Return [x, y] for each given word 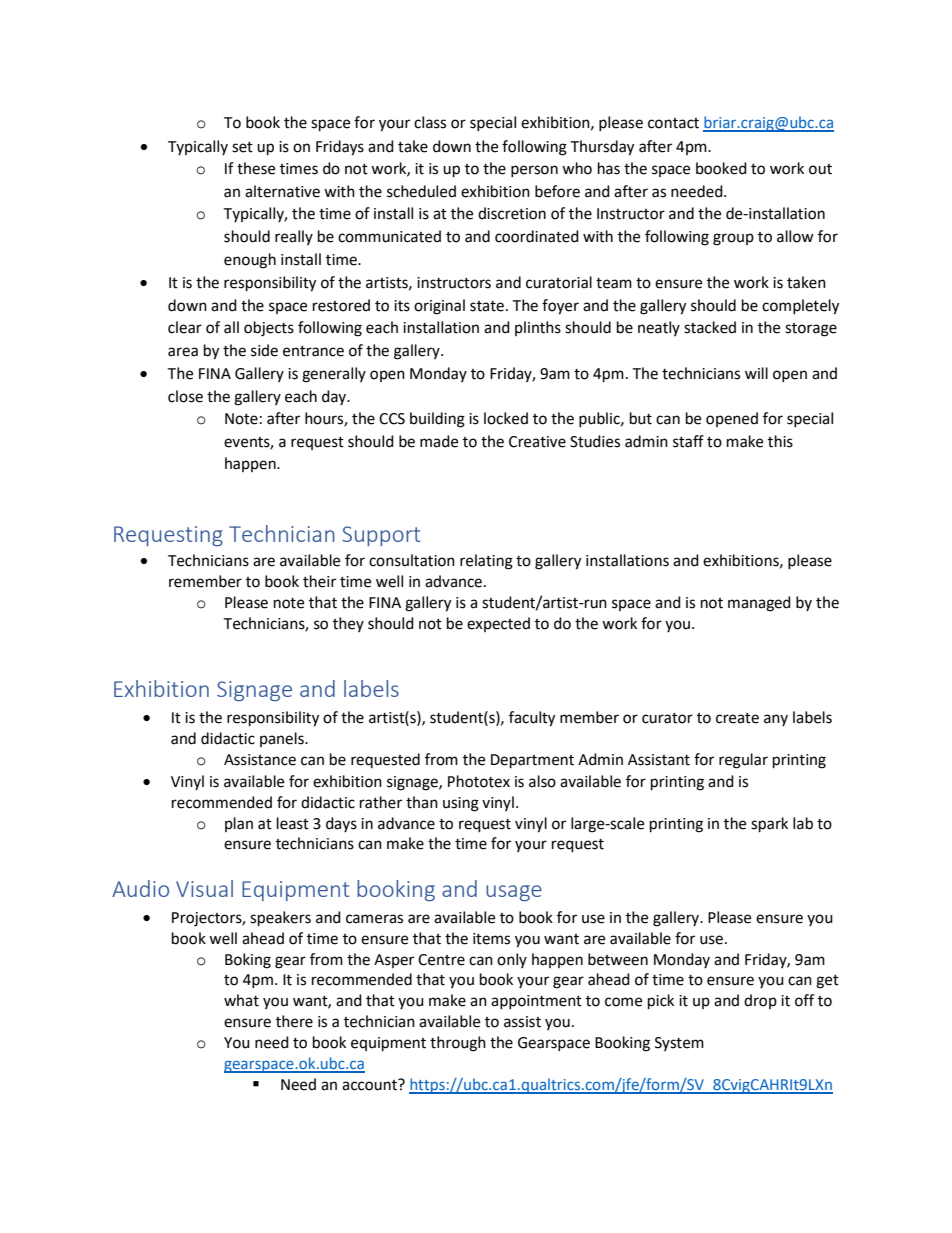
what [241, 1000]
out [820, 169]
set [242, 147]
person [534, 171]
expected [498, 624]
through [458, 1044]
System [679, 1044]
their [319, 581]
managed [759, 604]
